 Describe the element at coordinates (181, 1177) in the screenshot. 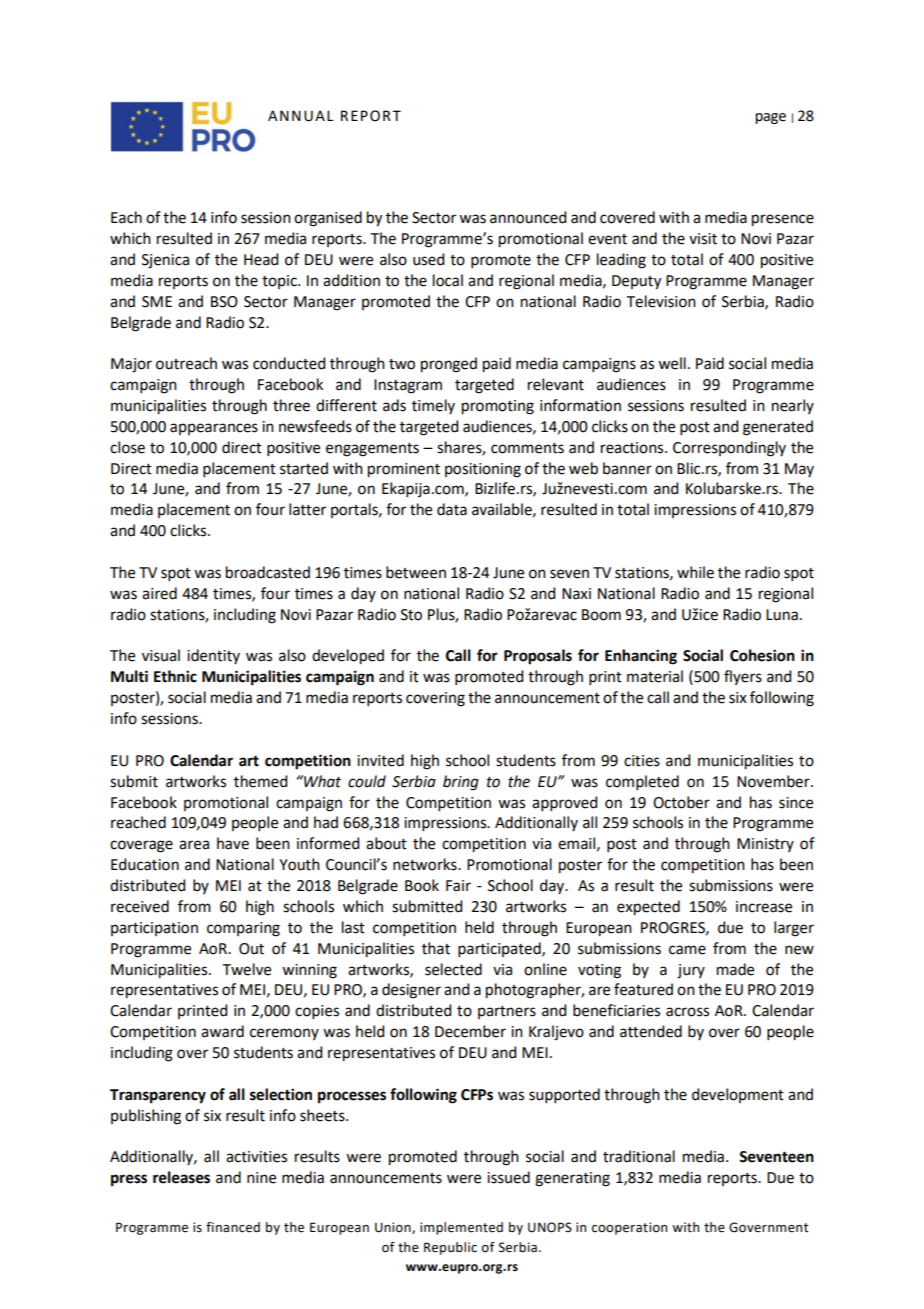

I see `releases` at that location.
